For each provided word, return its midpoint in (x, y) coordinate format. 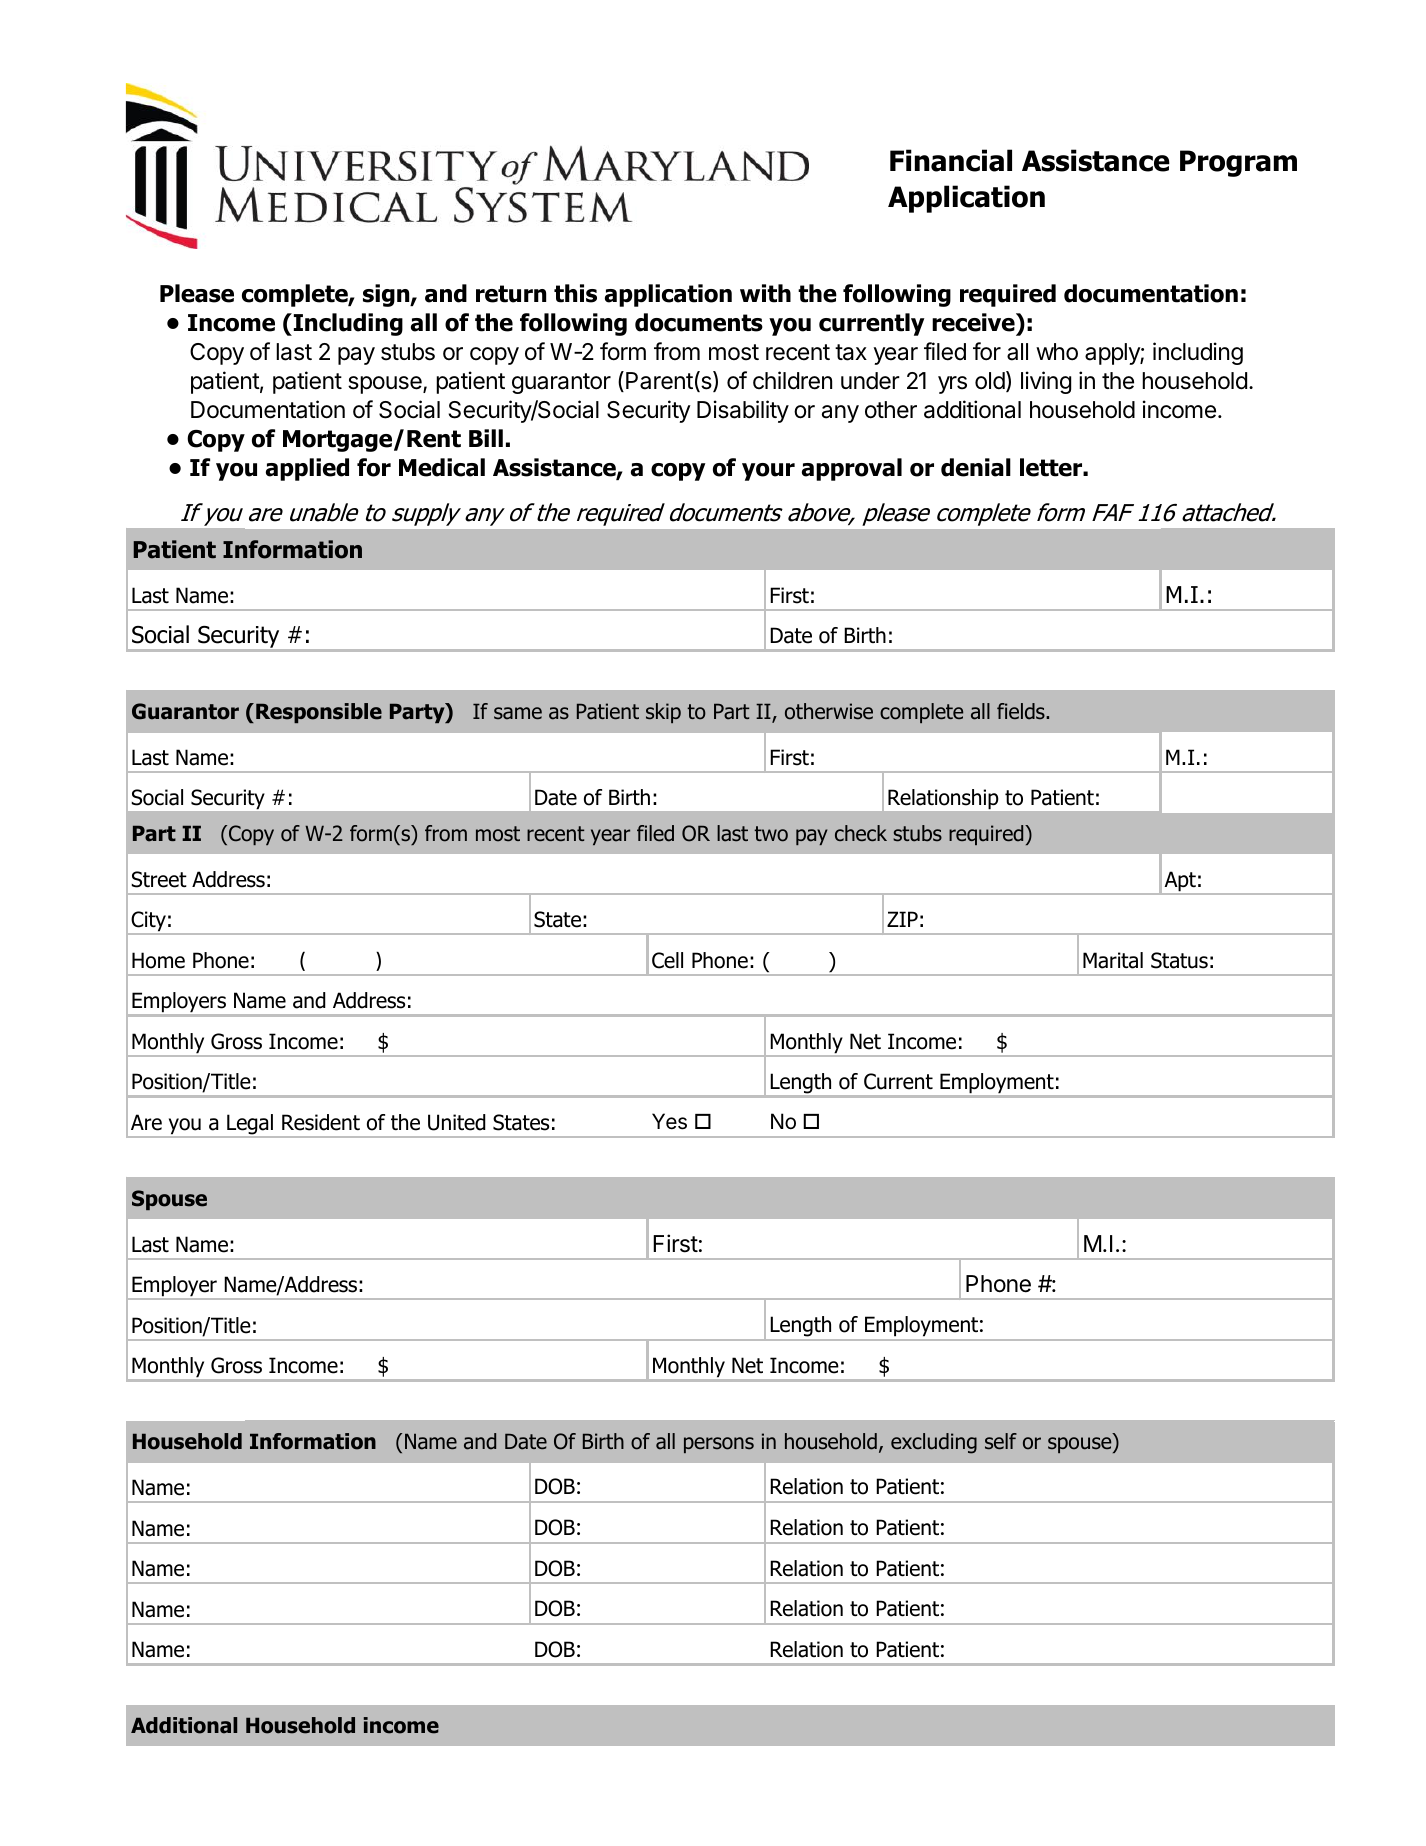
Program (1238, 163)
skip (663, 713)
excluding (934, 1443)
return (511, 294)
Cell (667, 960)
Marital (1113, 960)
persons (719, 1445)
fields (1022, 711)
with (765, 293)
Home (158, 960)
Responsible (319, 713)
